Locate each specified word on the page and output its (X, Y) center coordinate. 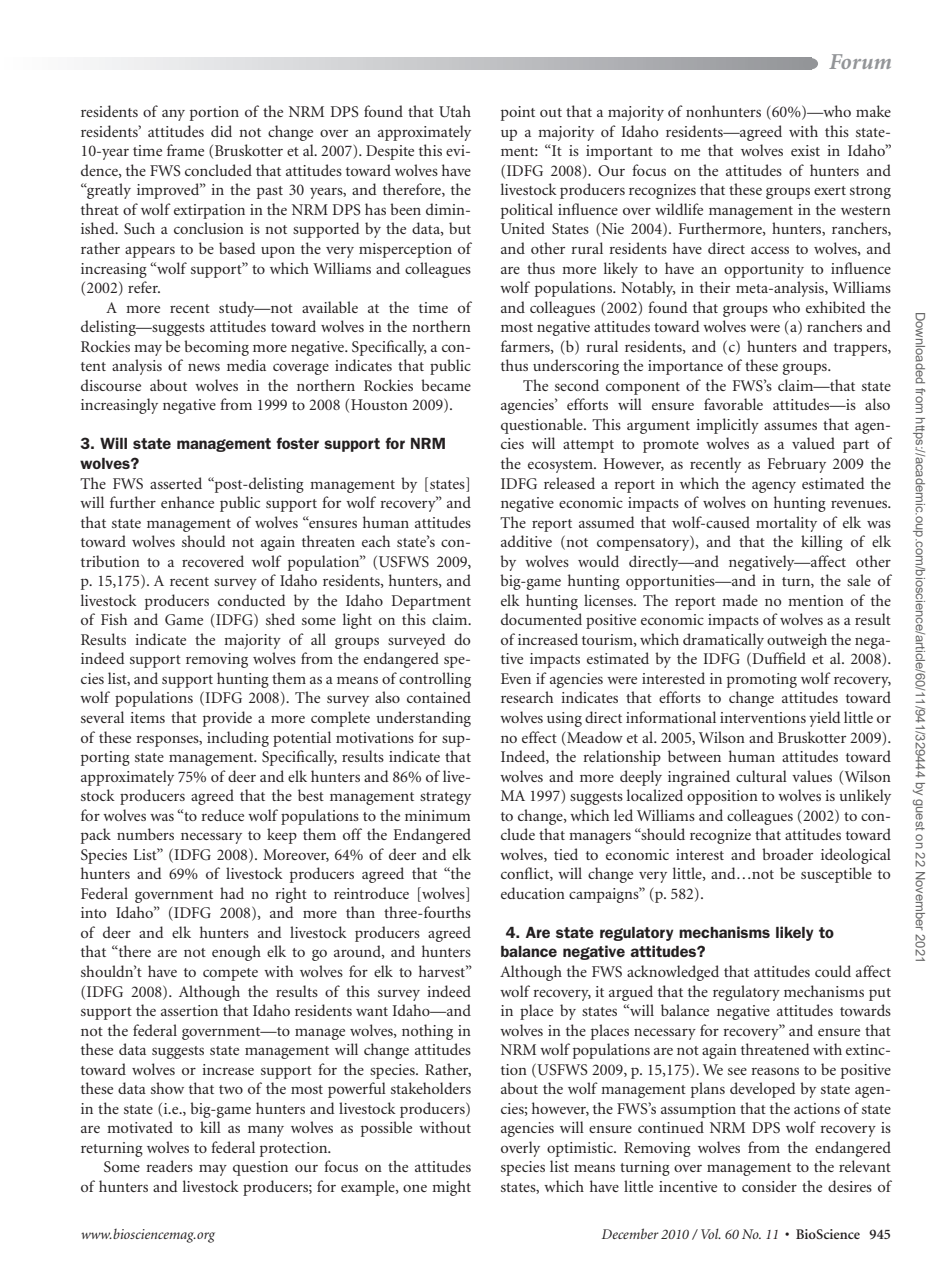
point (518, 113)
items (147, 717)
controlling (435, 680)
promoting (762, 680)
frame (185, 150)
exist (805, 150)
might (451, 1188)
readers (169, 1166)
